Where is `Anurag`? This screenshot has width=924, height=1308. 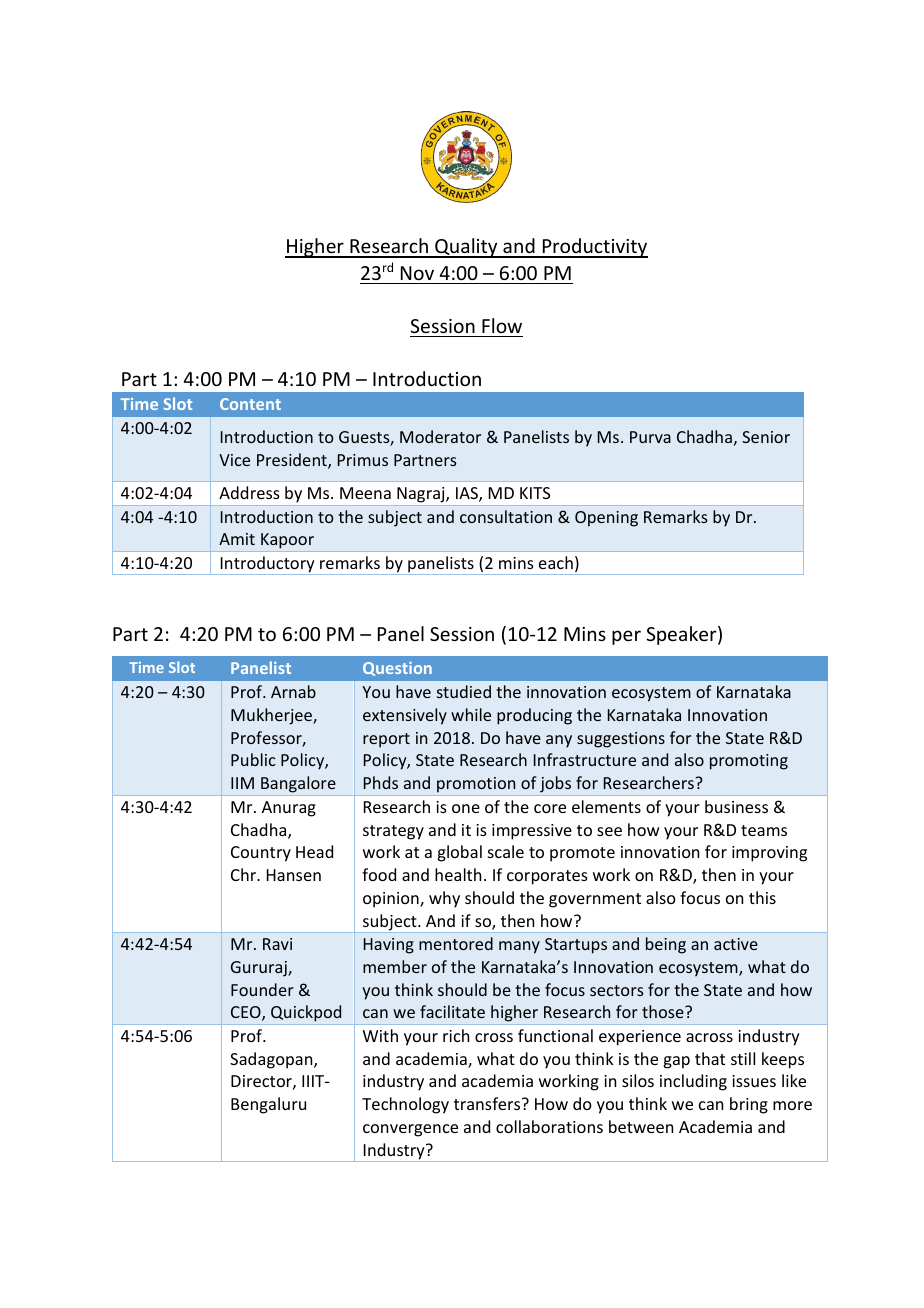 Anurag is located at coordinates (289, 809).
